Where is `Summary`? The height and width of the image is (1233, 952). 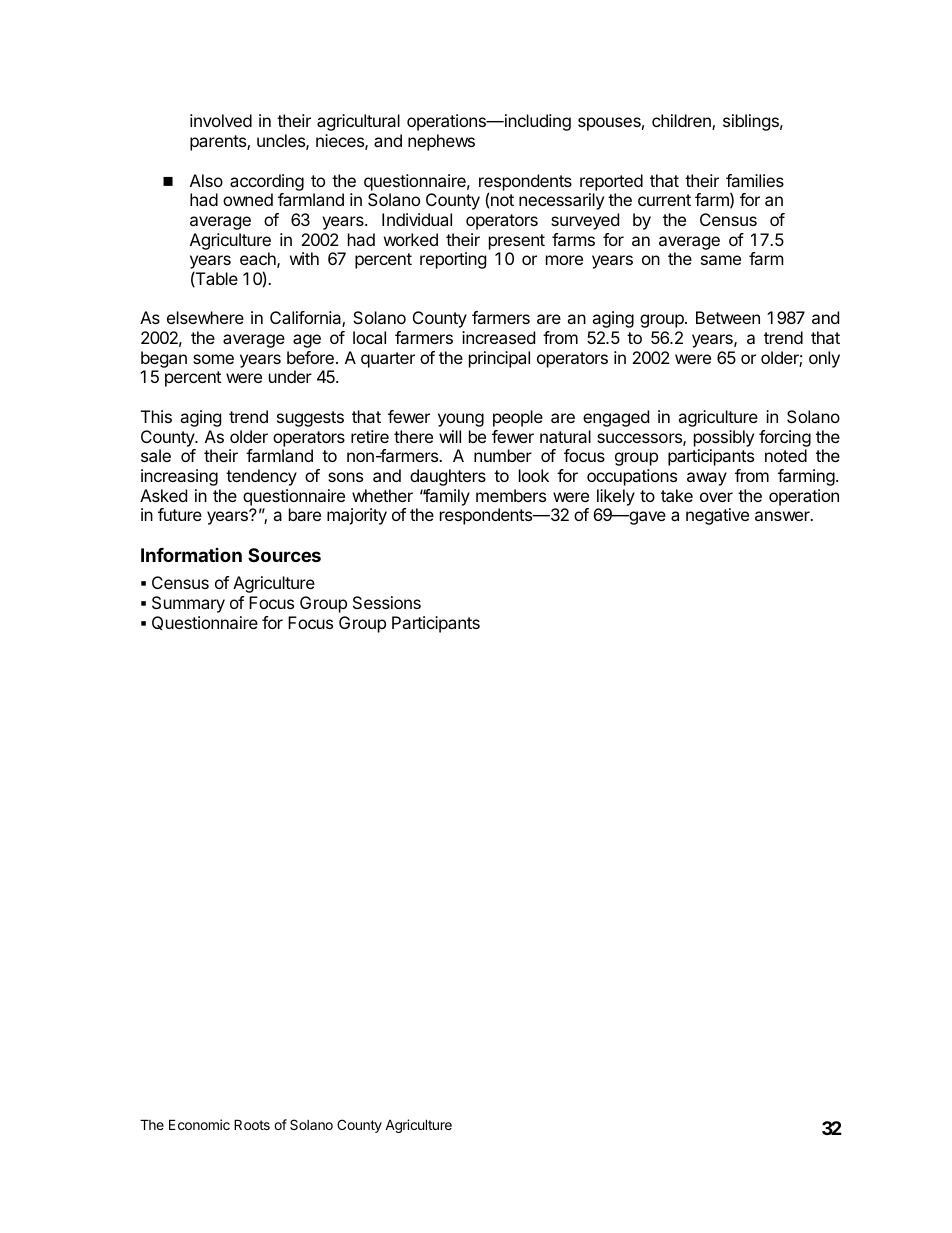 Summary is located at coordinates (188, 604).
